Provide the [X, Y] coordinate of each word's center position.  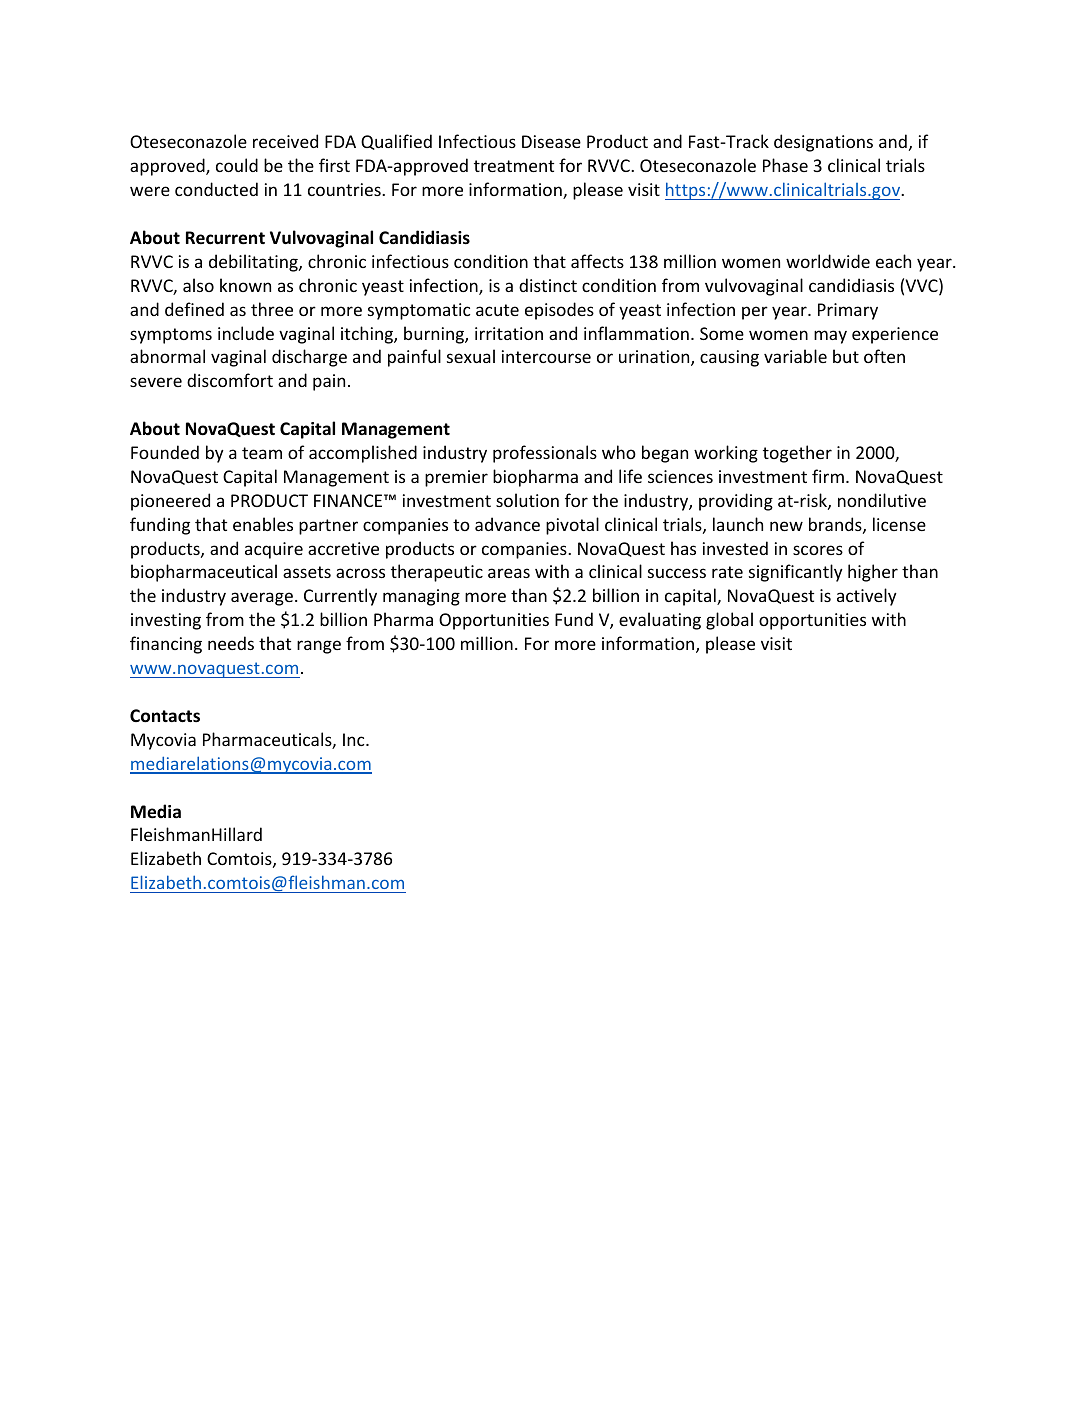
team [262, 453]
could [237, 165]
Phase [785, 165]
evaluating [660, 621]
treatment [514, 166]
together [797, 454]
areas [509, 573]
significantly [796, 573]
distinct [548, 285]
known [245, 285]
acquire [274, 550]
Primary [848, 311]
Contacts [165, 716]
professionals [545, 454]
